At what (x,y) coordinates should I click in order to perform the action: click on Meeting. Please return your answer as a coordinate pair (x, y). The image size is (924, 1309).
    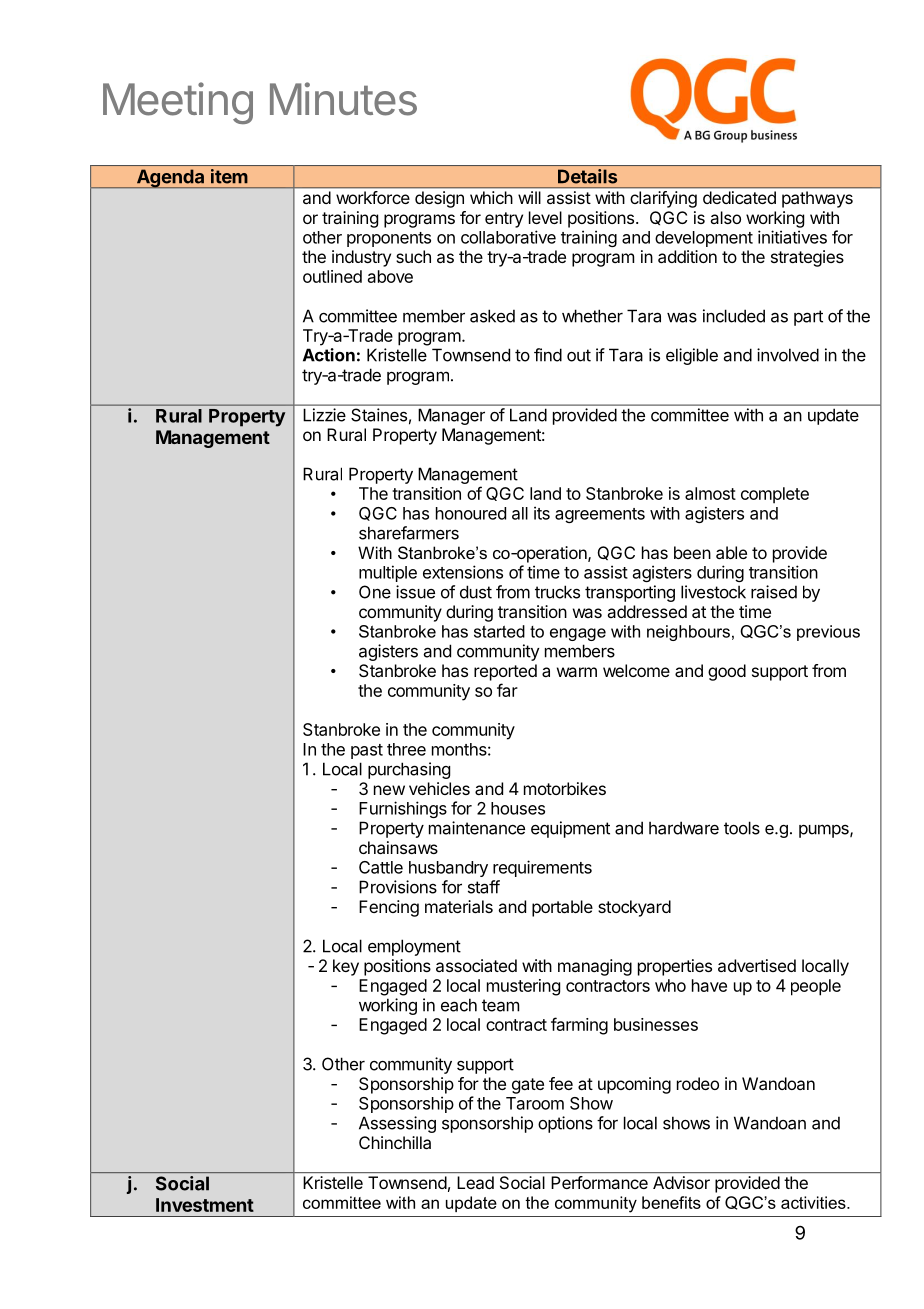
    Looking at the image, I should click on (178, 103).
